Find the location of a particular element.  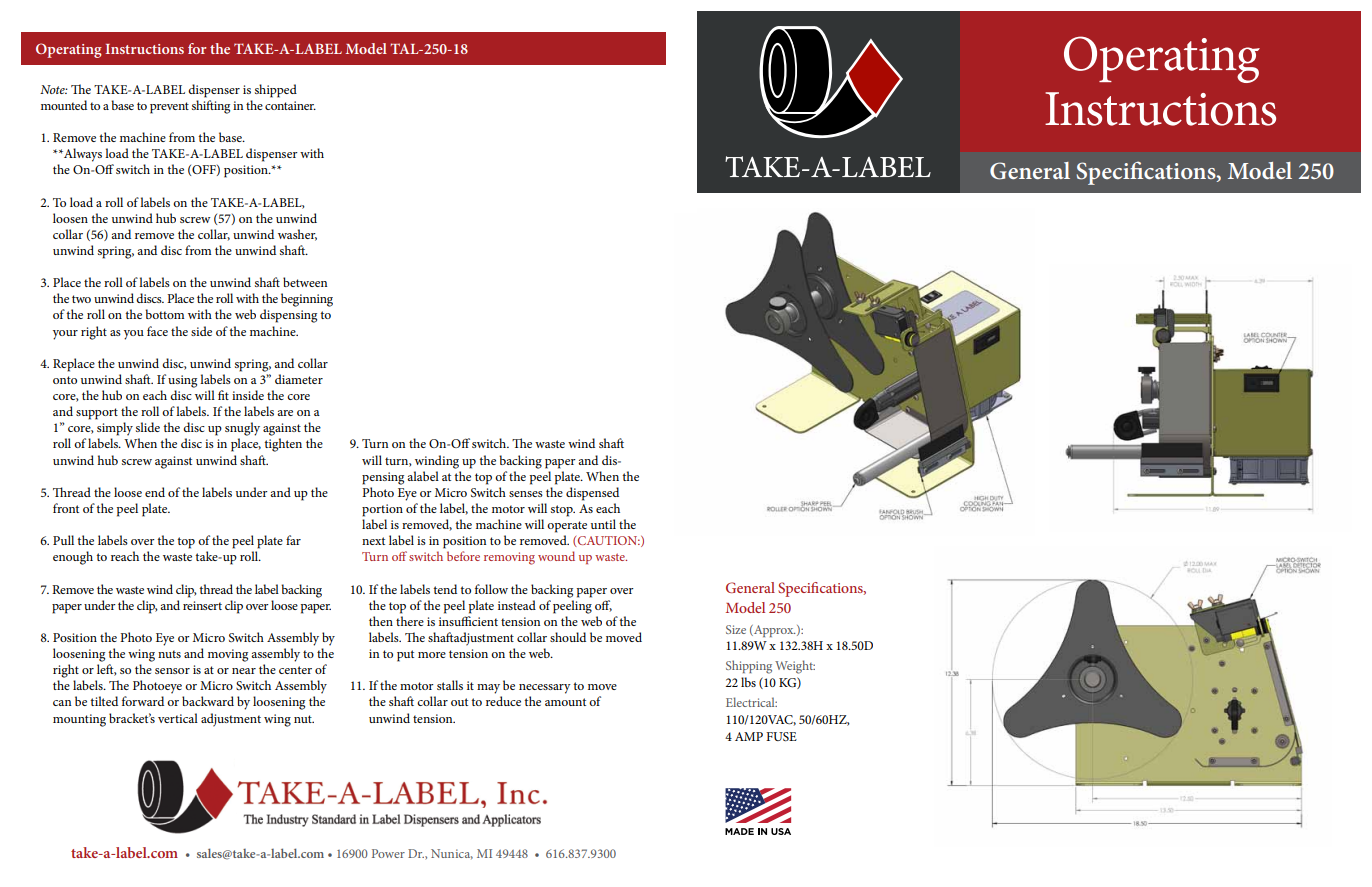

prevent is located at coordinates (169, 108).
